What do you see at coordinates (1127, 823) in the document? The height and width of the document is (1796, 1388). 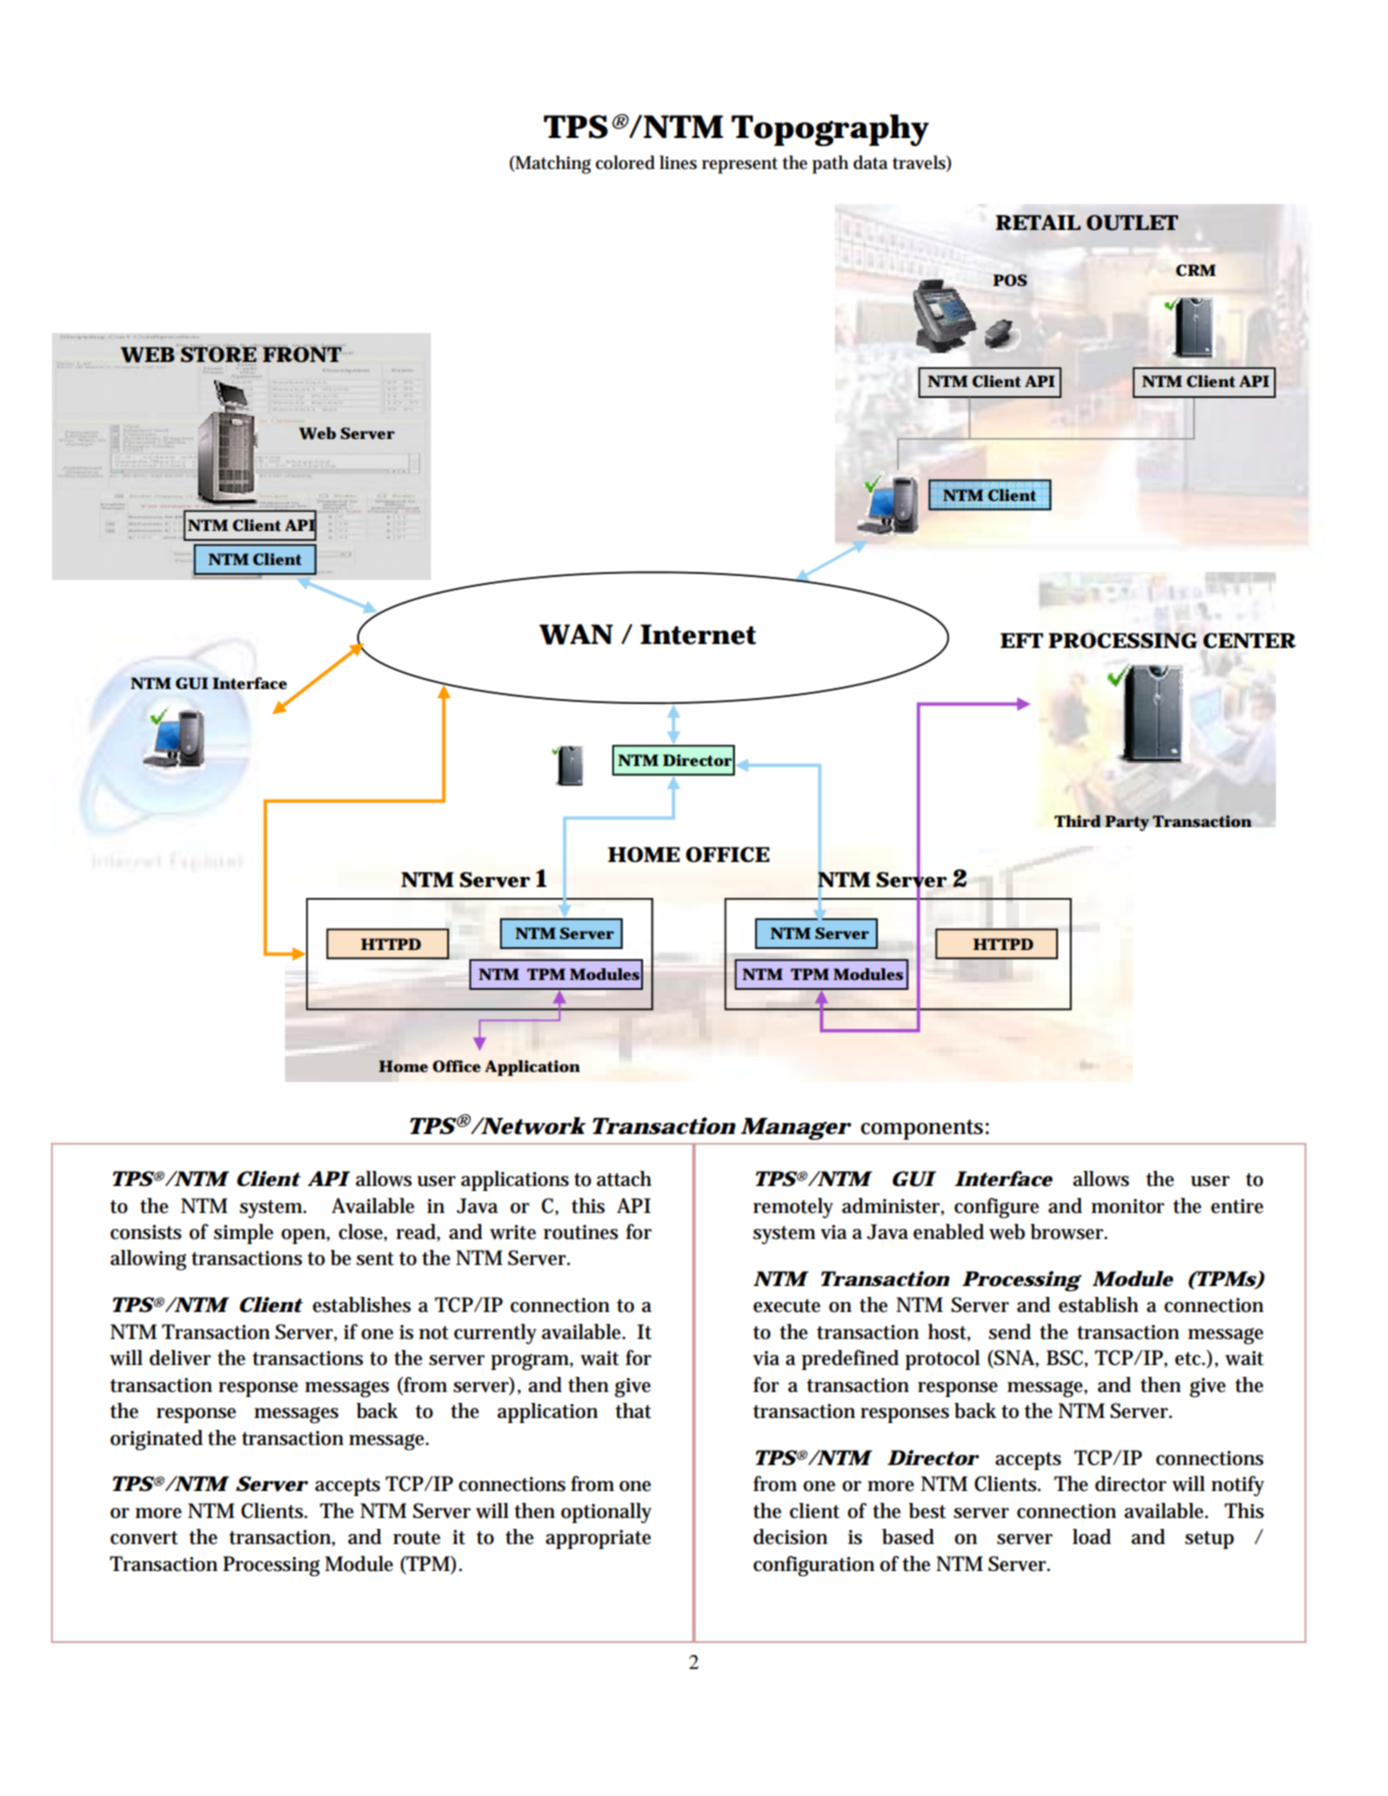 I see `Party` at bounding box center [1127, 823].
